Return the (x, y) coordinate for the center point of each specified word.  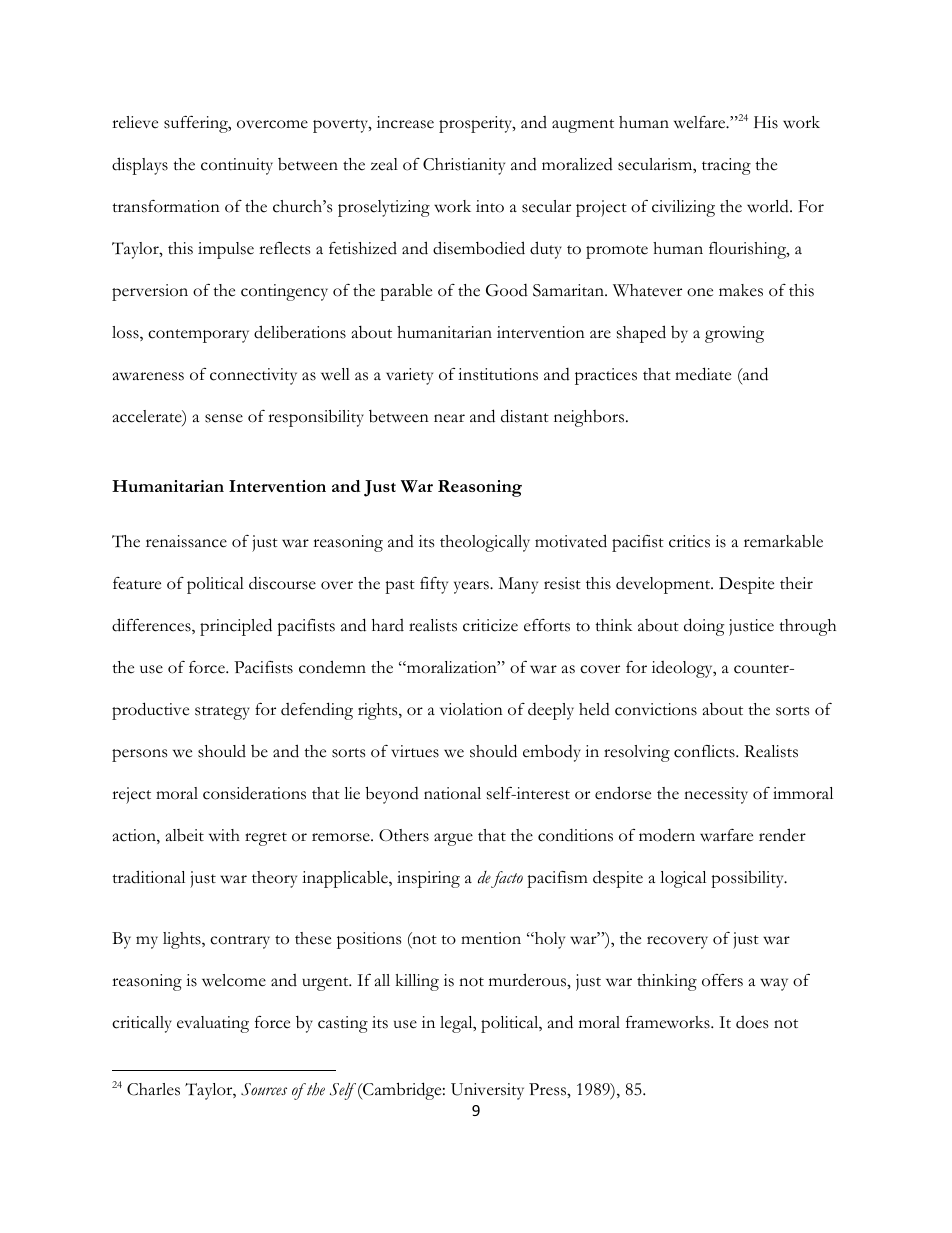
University (487, 1091)
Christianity (464, 166)
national (452, 793)
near (449, 418)
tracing (726, 166)
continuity (237, 166)
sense (224, 418)
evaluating (213, 1024)
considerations (254, 793)
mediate (703, 374)
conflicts (705, 751)
